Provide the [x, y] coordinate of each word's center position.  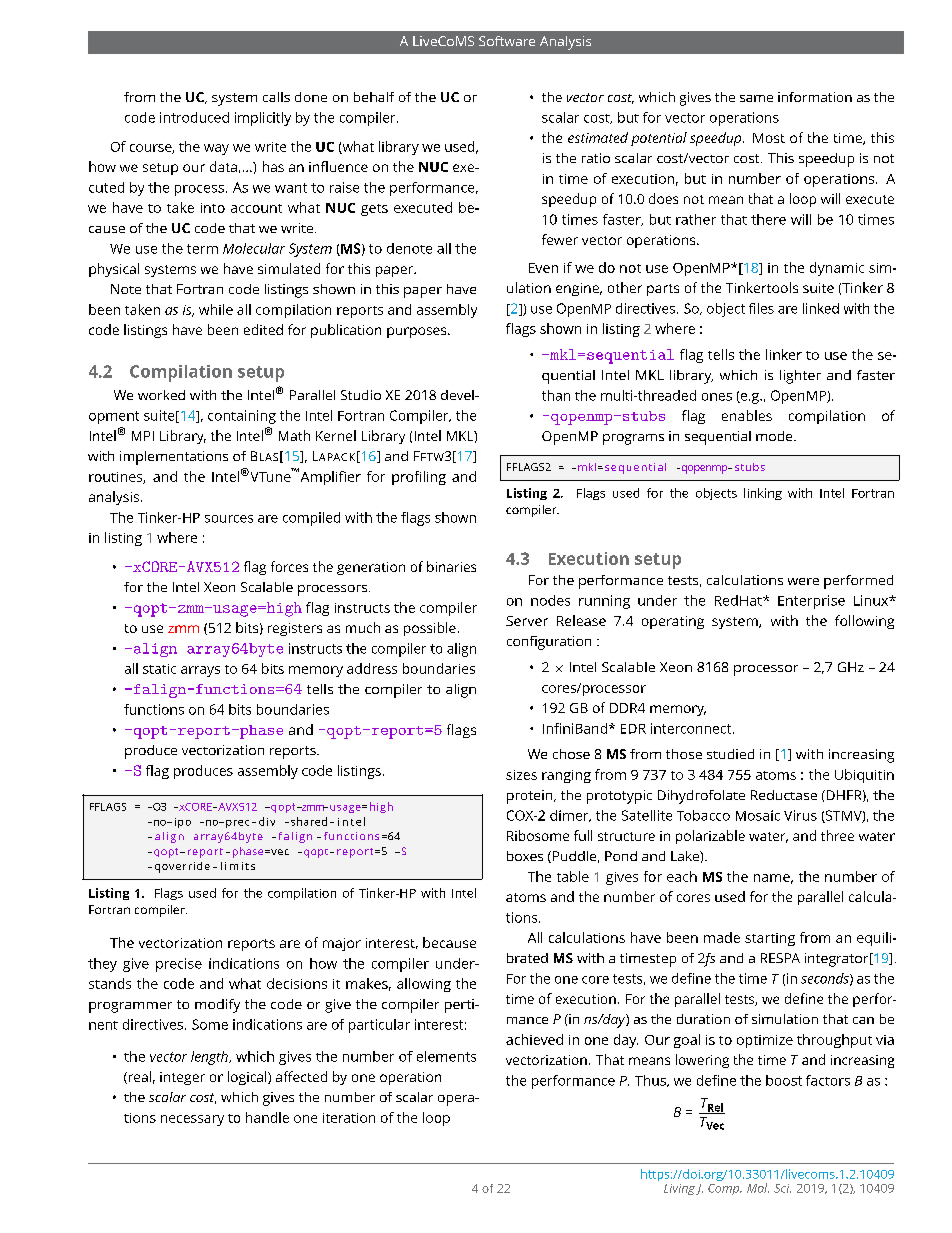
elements [446, 1056]
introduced [194, 117]
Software [507, 41]
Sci [782, 1188]
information [815, 97]
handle [267, 1117]
